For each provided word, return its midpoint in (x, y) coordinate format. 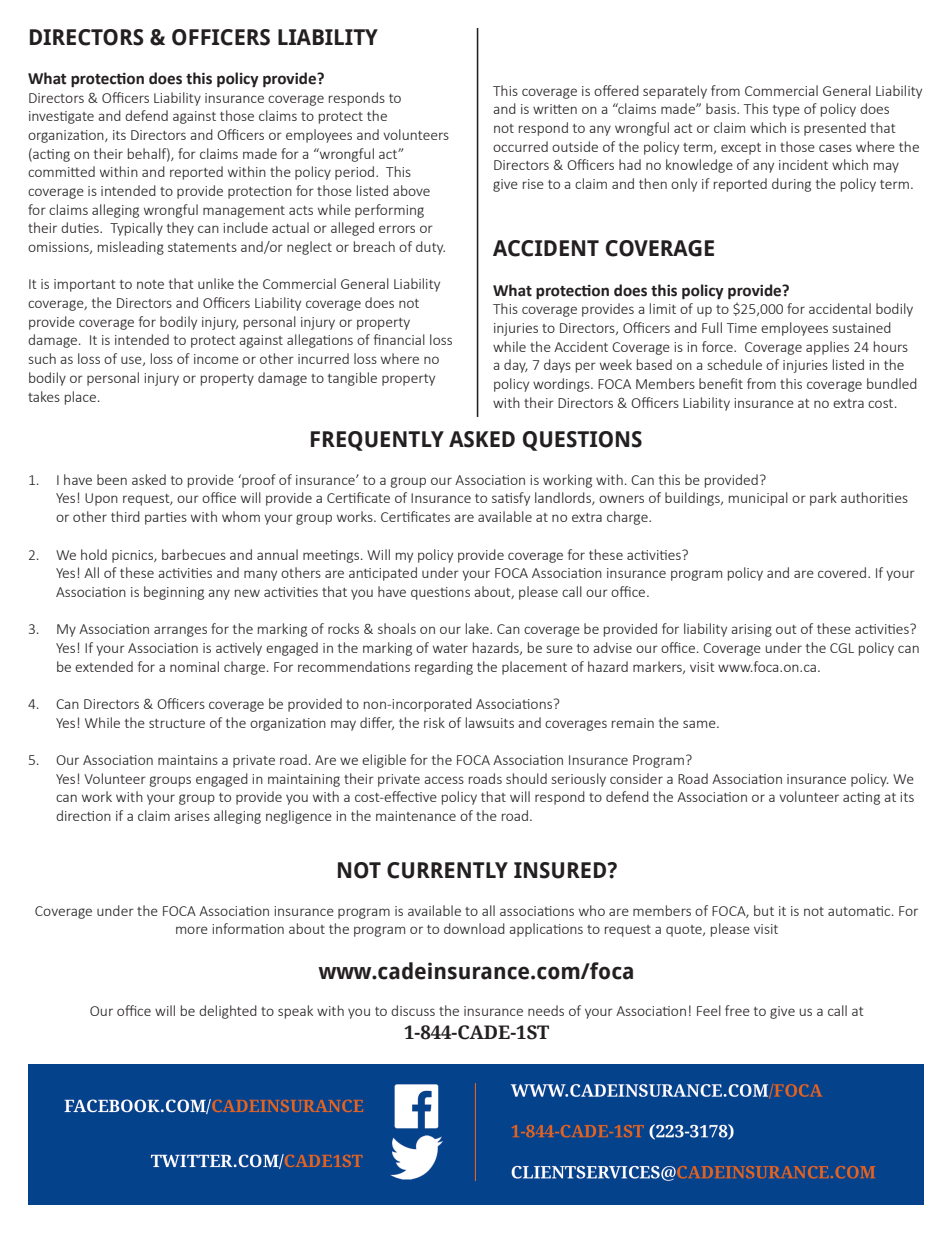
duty (430, 248)
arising (751, 630)
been (112, 479)
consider (636, 778)
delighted (228, 1012)
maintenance (416, 816)
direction (83, 815)
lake (478, 628)
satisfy (511, 499)
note (150, 284)
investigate (61, 117)
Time (742, 328)
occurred (520, 146)
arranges (180, 631)
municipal (758, 499)
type (786, 111)
